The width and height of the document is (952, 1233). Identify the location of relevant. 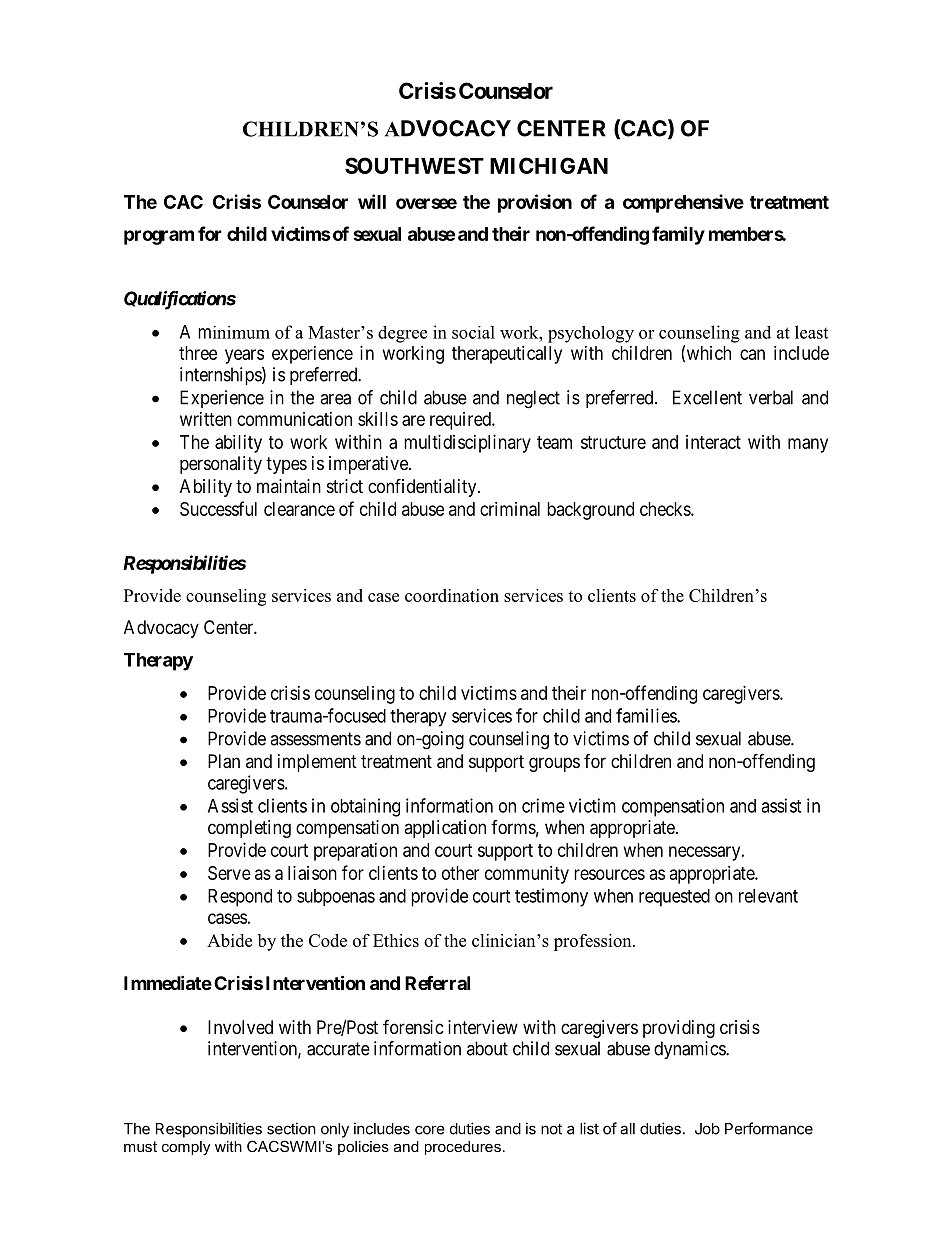
(768, 896).
